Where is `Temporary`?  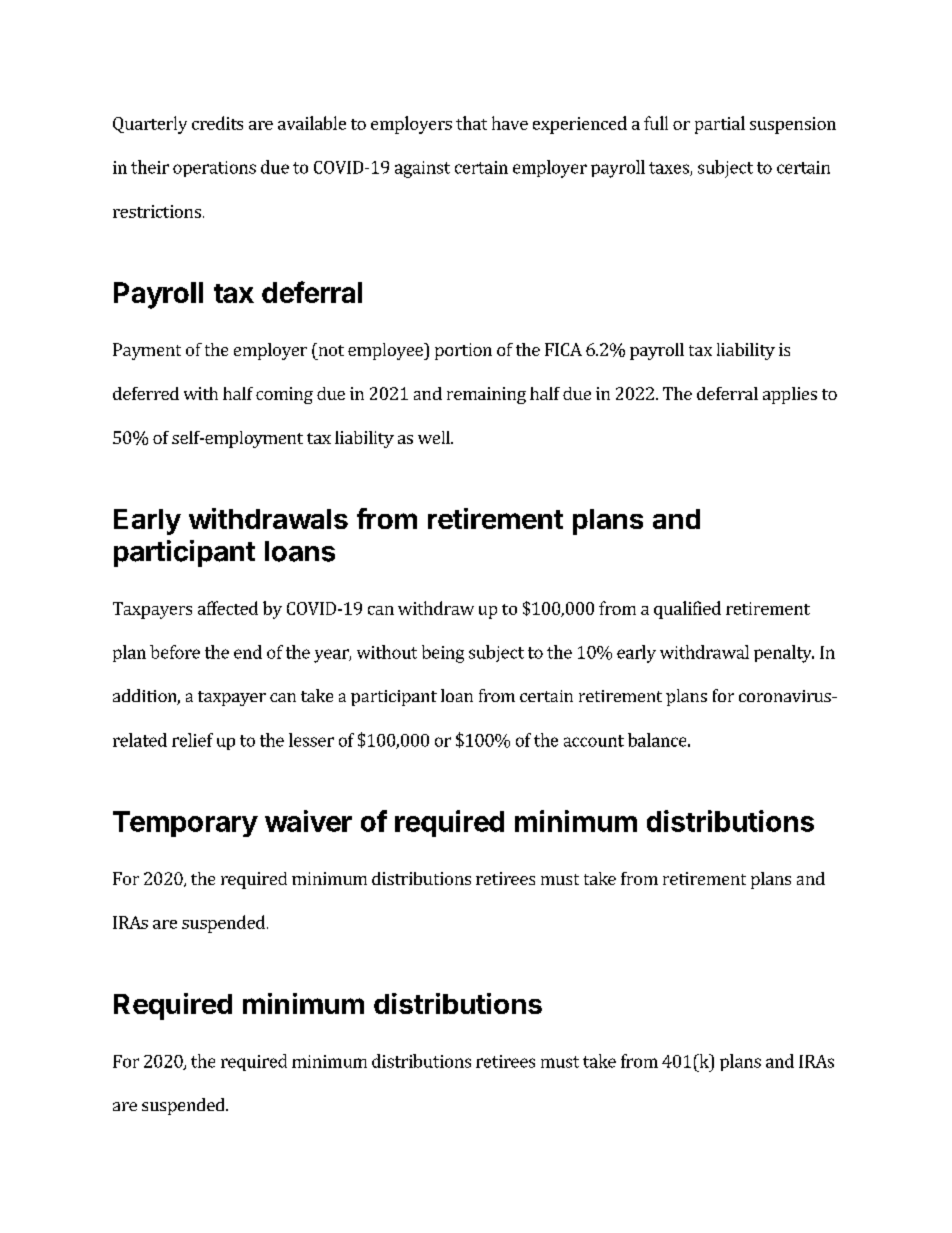 Temporary is located at coordinates (185, 824).
